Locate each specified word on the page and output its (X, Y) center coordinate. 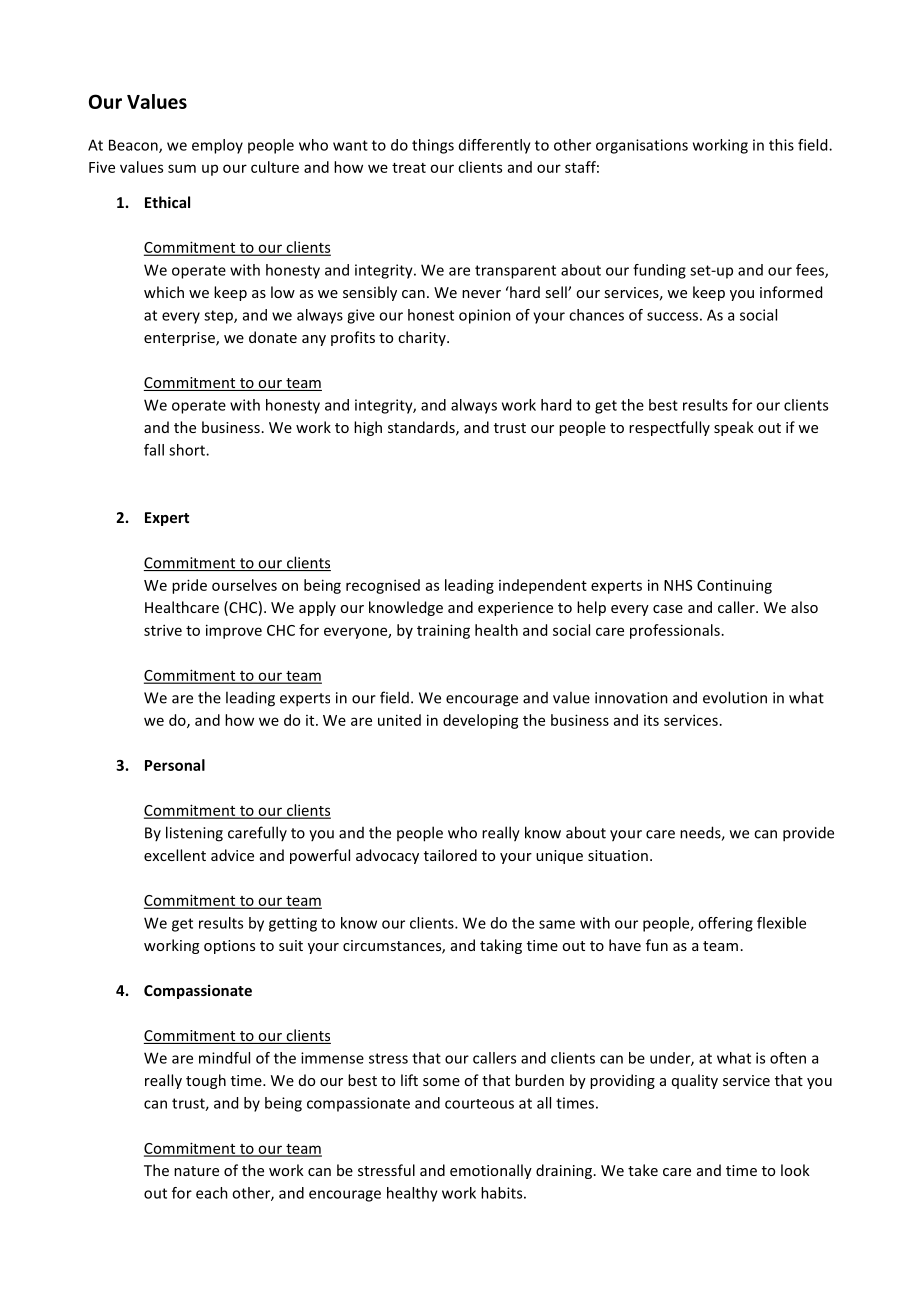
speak (734, 428)
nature (196, 1171)
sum (182, 168)
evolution (735, 697)
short (188, 450)
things (433, 146)
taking (501, 946)
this (781, 145)
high (368, 428)
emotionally (491, 1171)
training (443, 631)
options (229, 947)
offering (725, 924)
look (795, 1170)
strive (163, 630)
